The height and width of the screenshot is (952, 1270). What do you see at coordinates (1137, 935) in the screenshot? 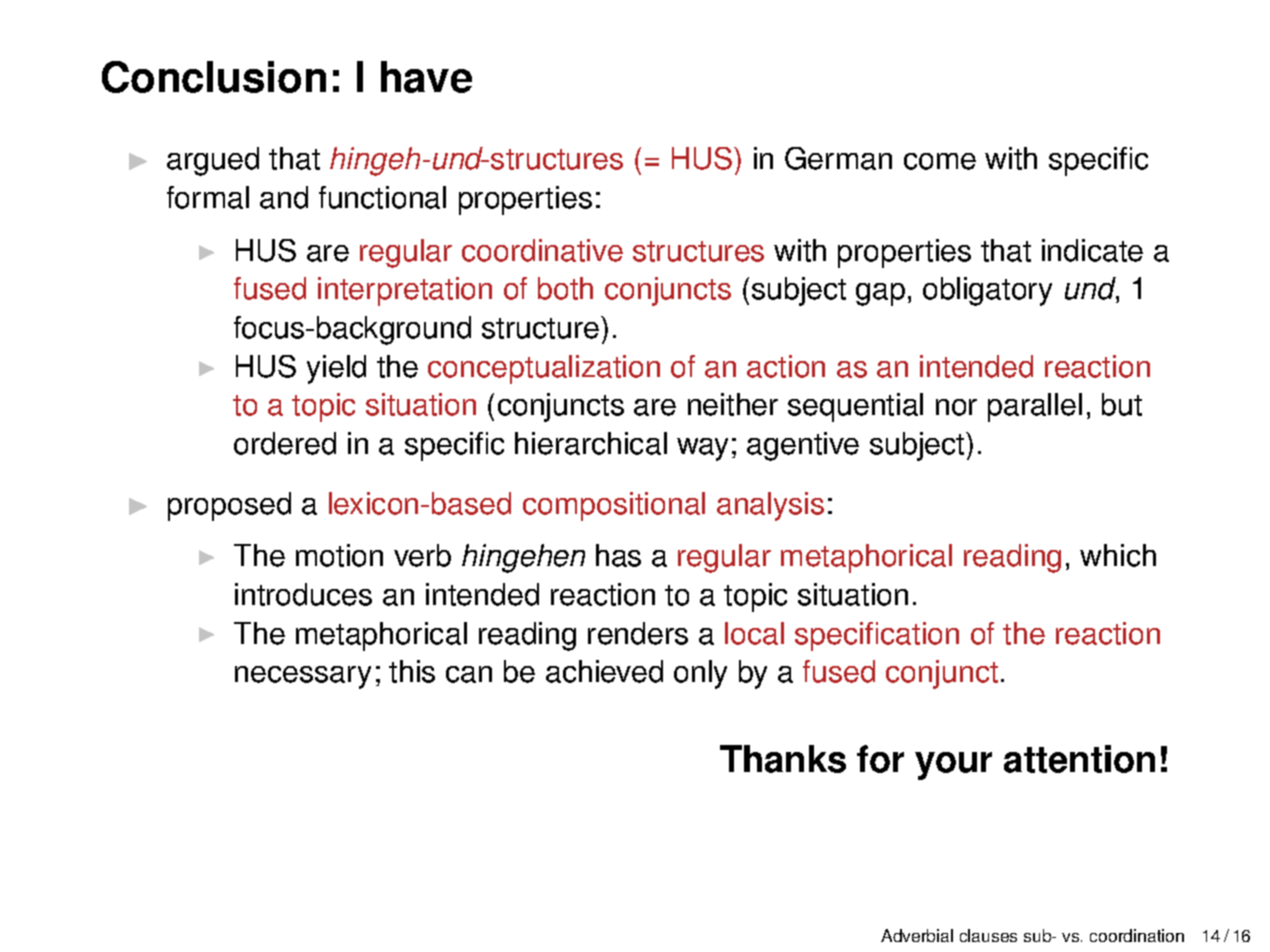
I see `coordination` at bounding box center [1137, 935].
